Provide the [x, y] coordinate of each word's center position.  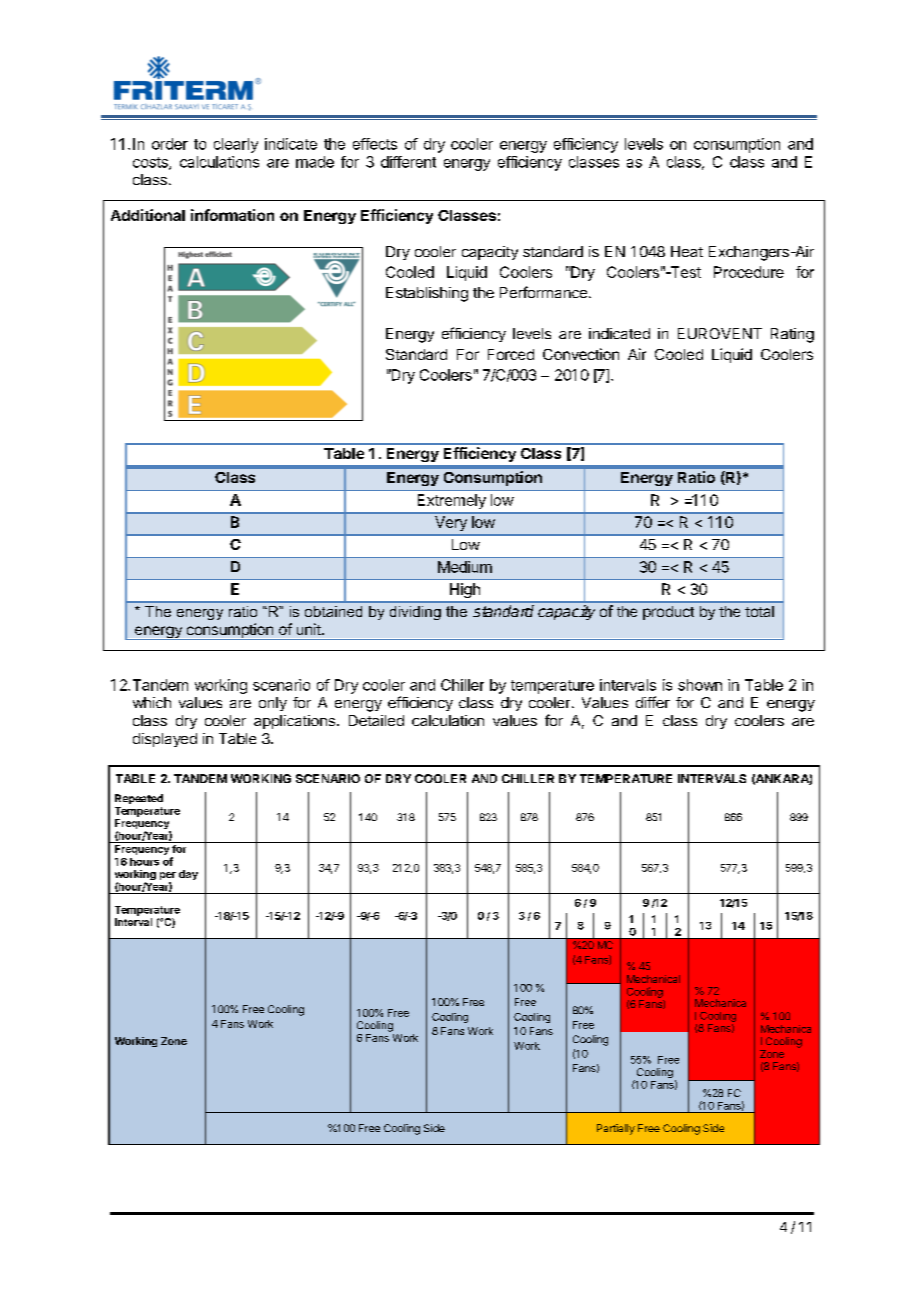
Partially [616, 1129]
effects [375, 144]
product [668, 613]
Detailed [376, 720]
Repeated [139, 799]
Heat [687, 251]
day [188, 875]
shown [700, 685]
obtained [333, 611]
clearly [236, 145]
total [759, 611]
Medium [465, 567]
